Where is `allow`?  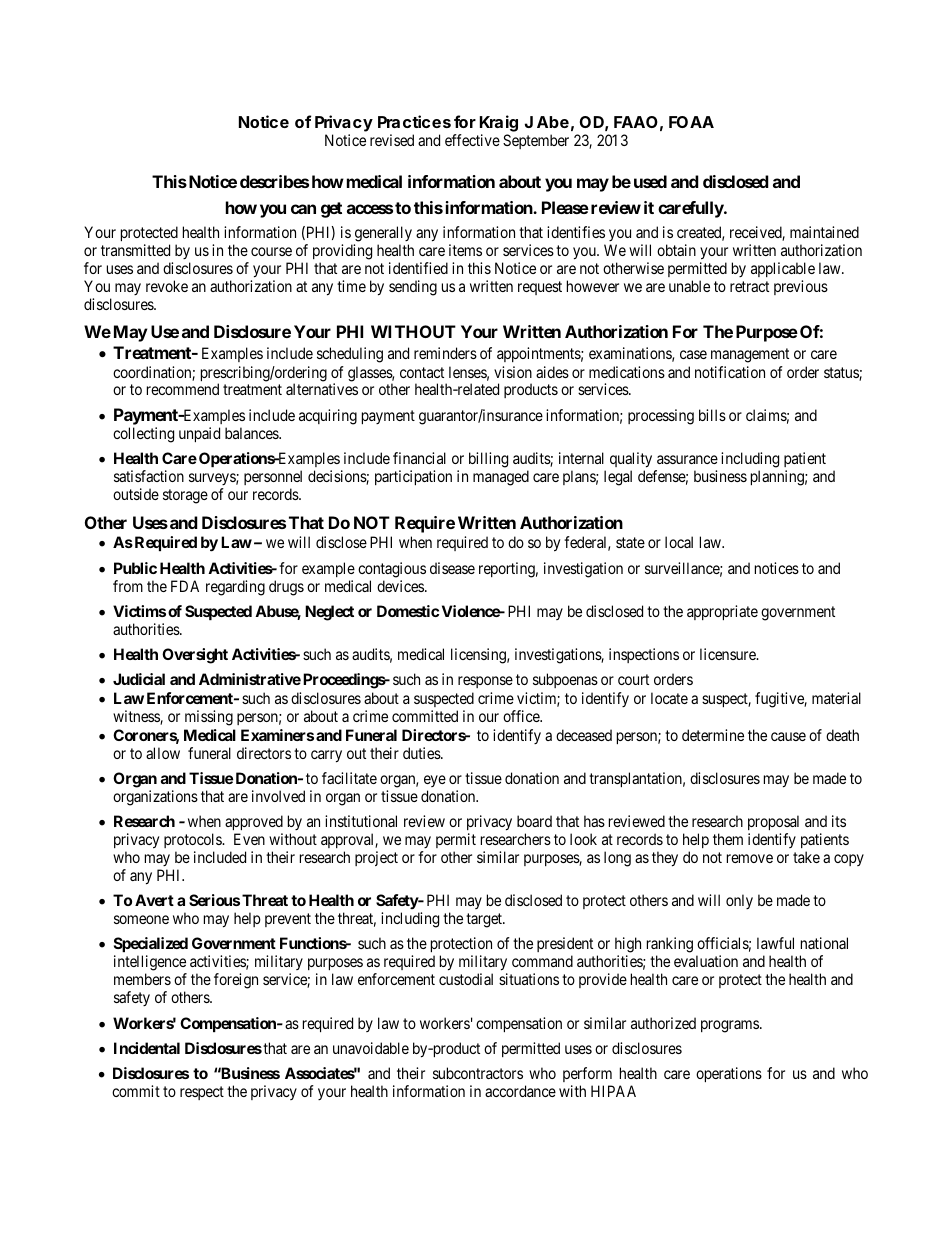
allow is located at coordinates (163, 753).
